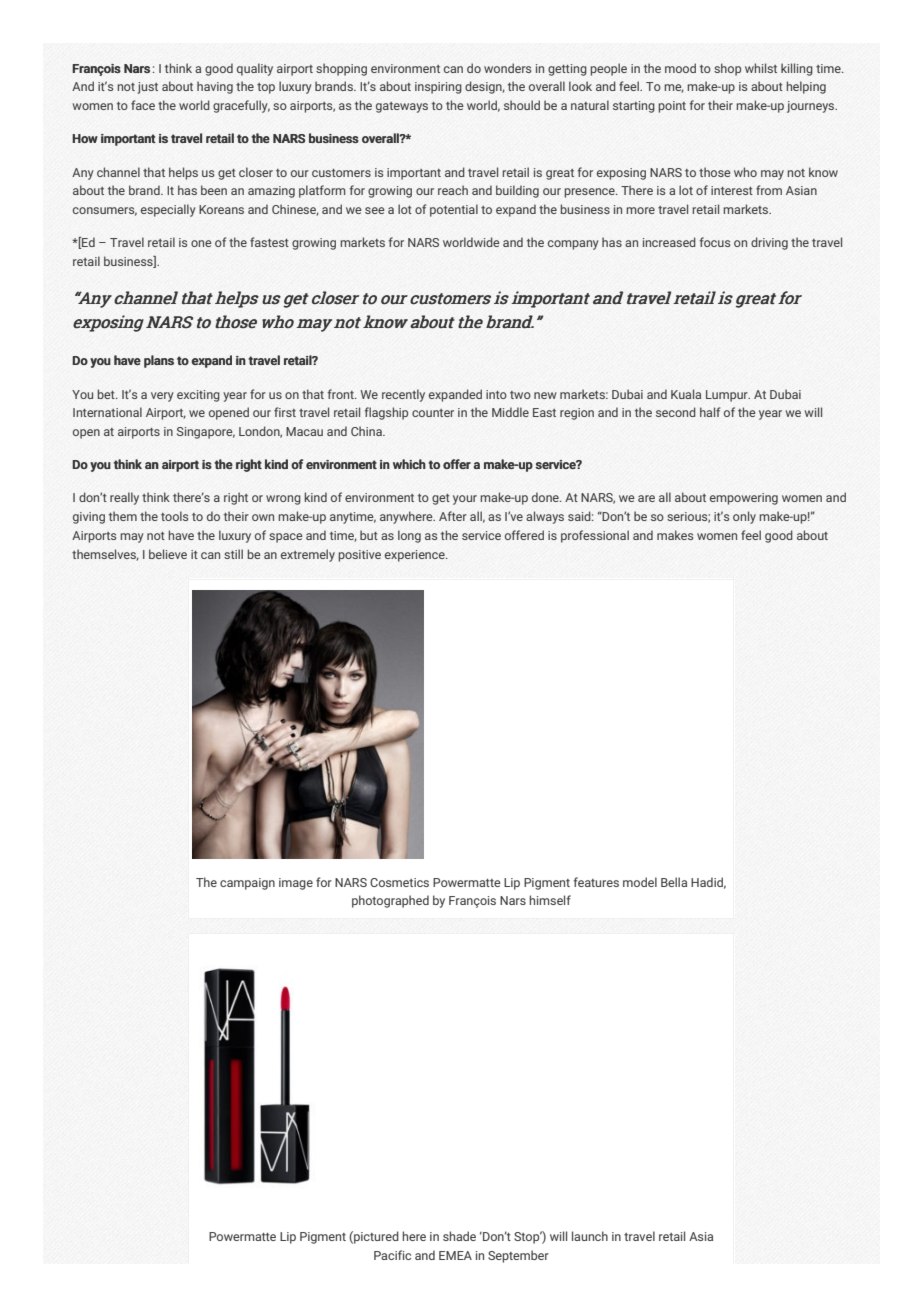 The image size is (924, 1308). I want to click on image, so click(296, 884).
